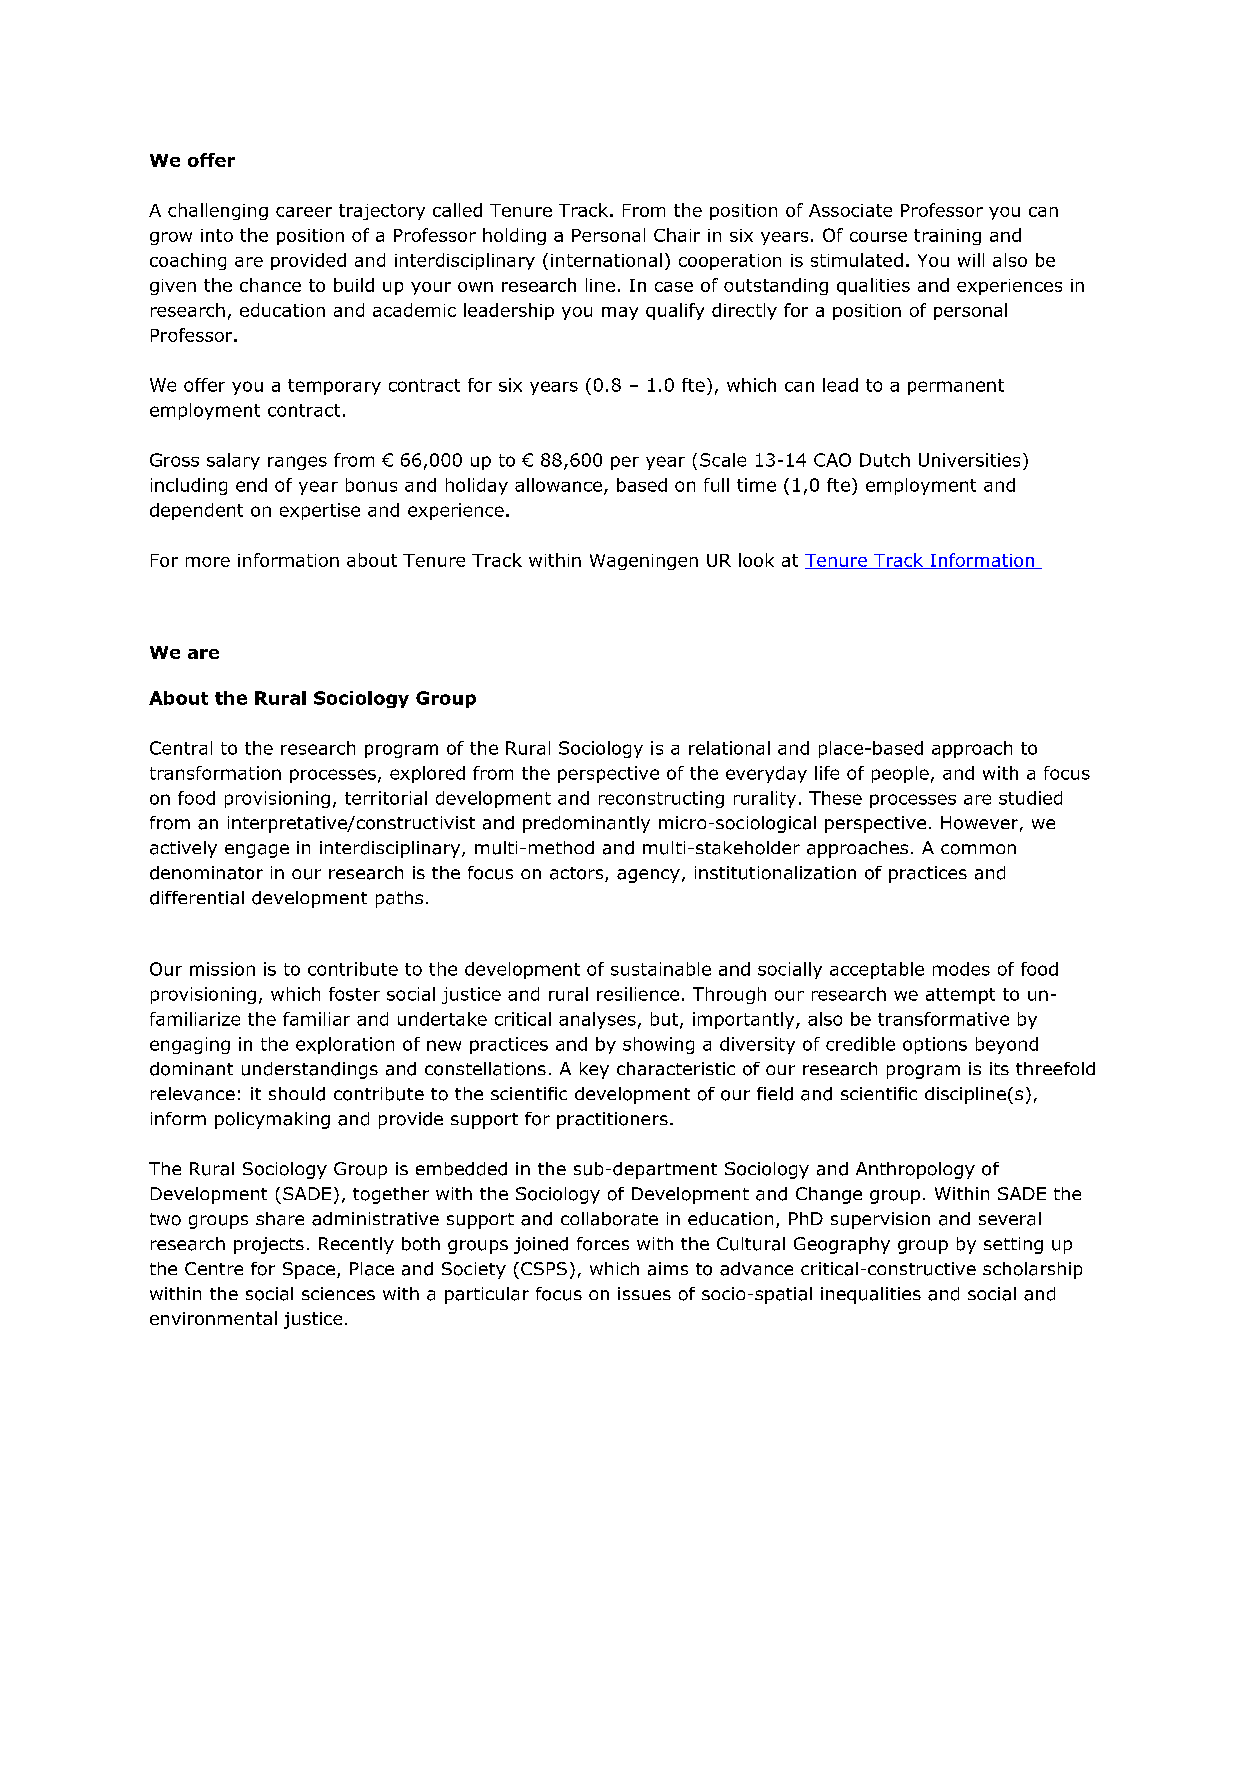 This screenshot has height=1770, width=1252. I want to click on transformation, so click(215, 773).
